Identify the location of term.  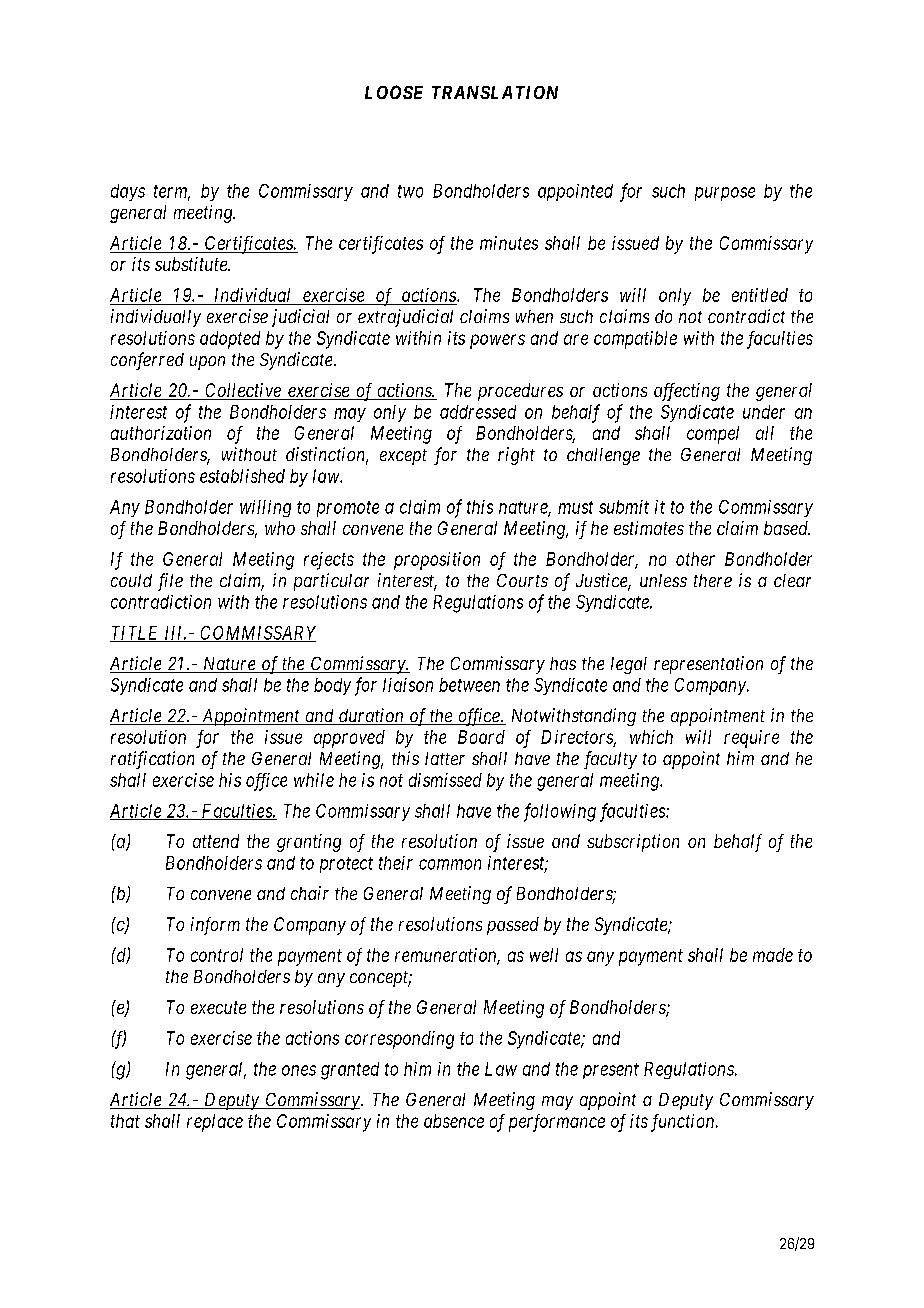
(172, 192).
